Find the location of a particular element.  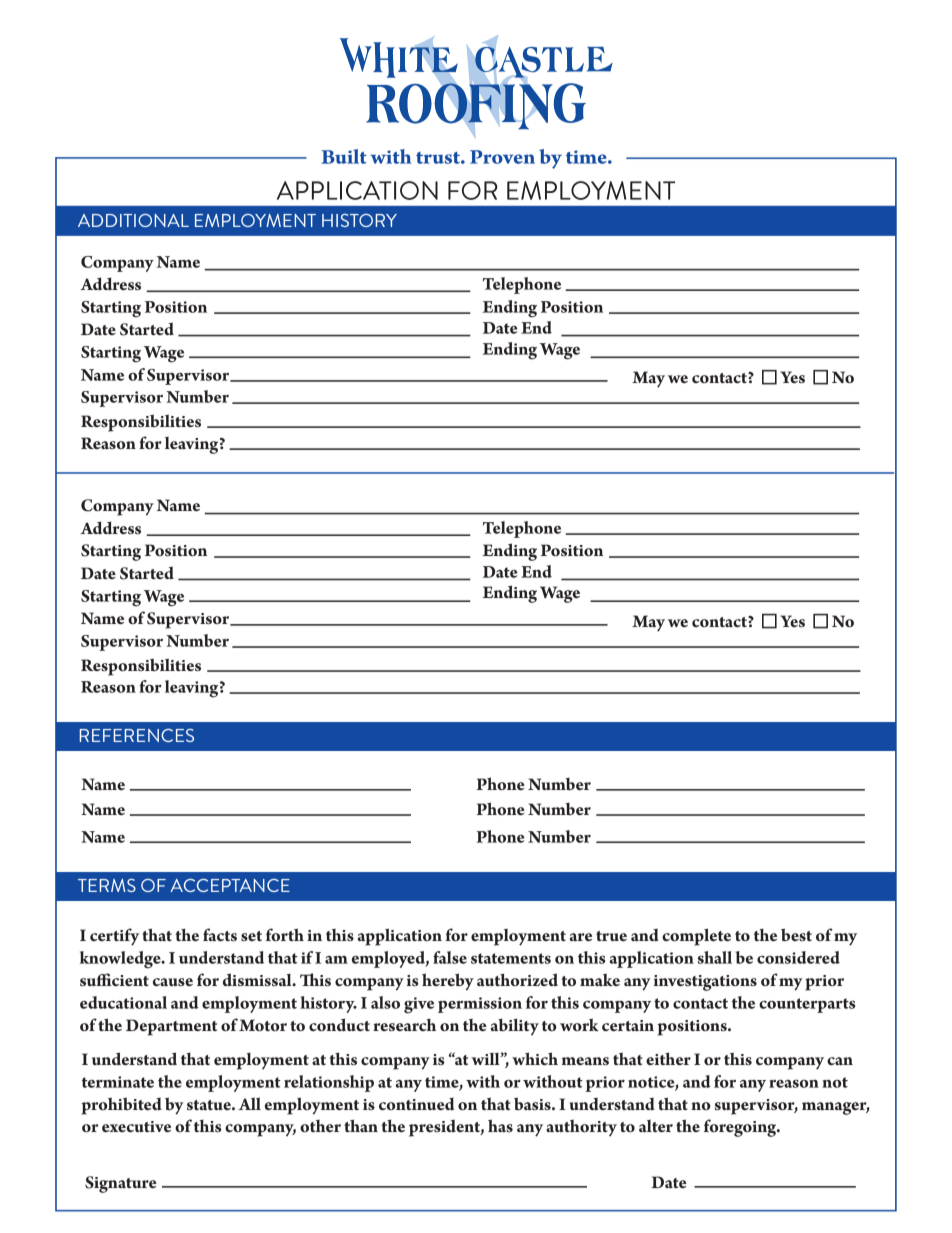

executive is located at coordinates (136, 1127).
